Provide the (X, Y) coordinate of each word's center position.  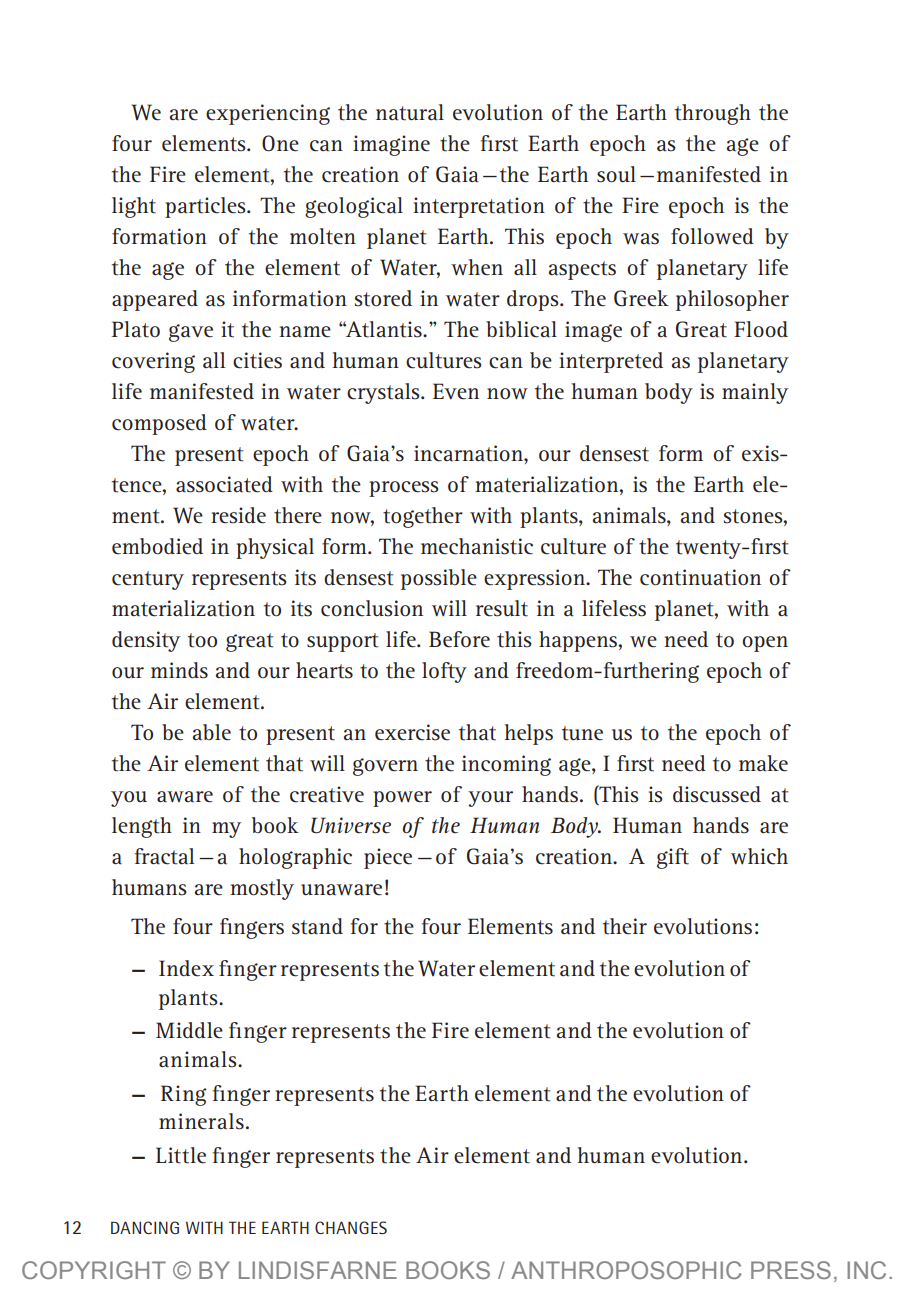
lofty (444, 672)
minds (179, 670)
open (765, 644)
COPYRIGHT (94, 1270)
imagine (391, 145)
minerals (201, 1121)
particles (206, 207)
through (713, 114)
